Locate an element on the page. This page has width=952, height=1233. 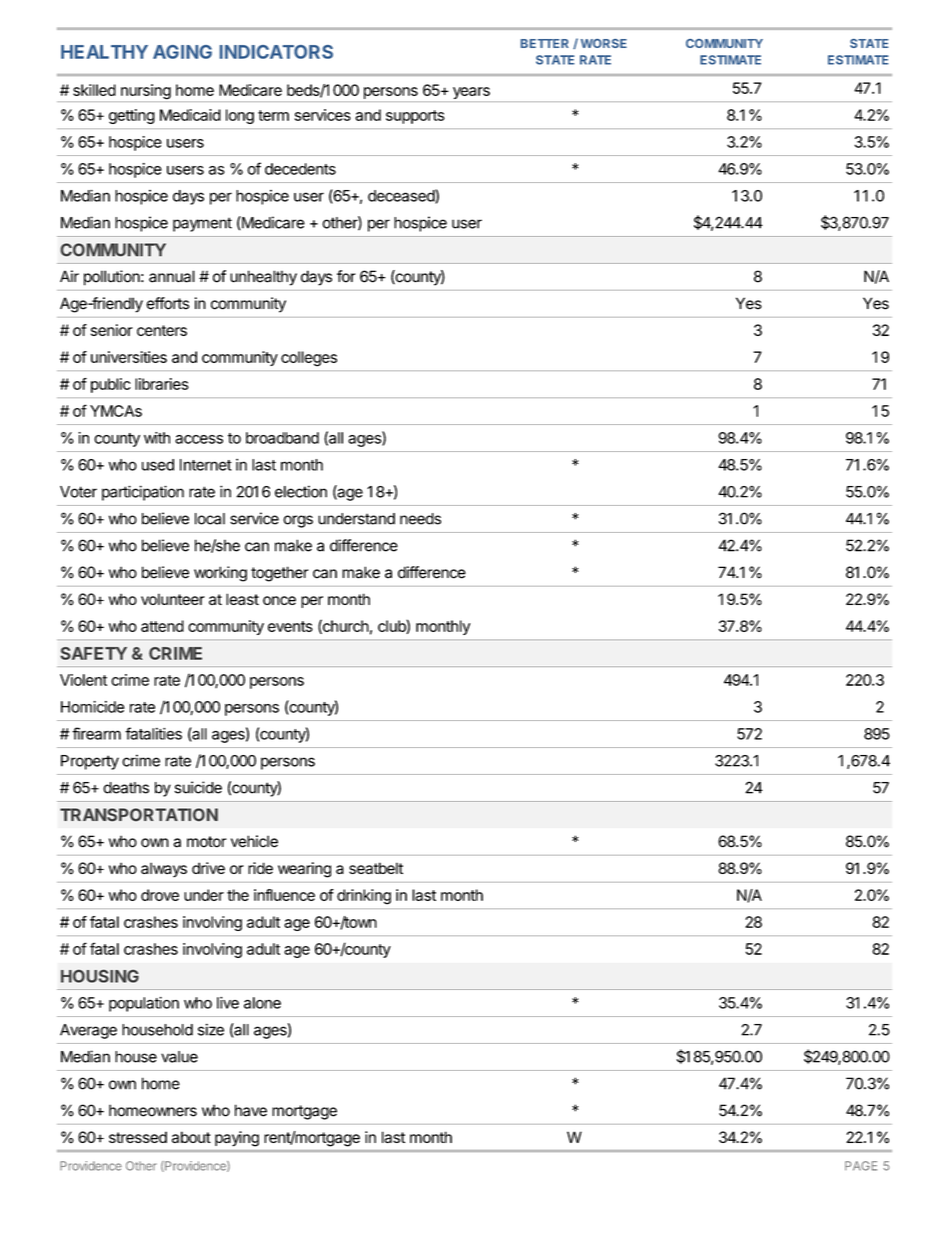
volunteer is located at coordinates (173, 599).
